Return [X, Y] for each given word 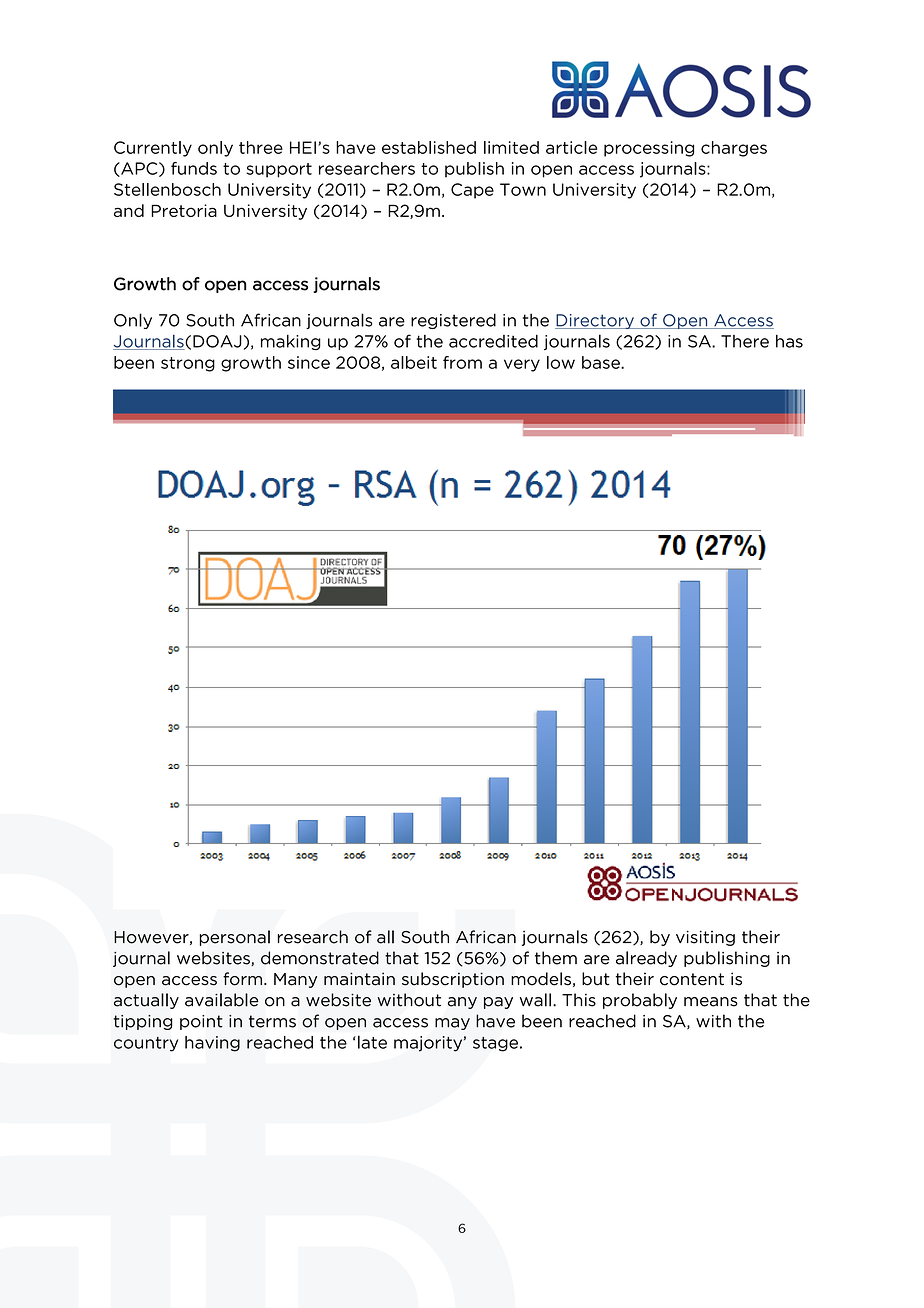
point [201, 1022]
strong [188, 364]
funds [194, 168]
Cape [472, 191]
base [602, 362]
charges [734, 149]
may [452, 1024]
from [462, 362]
